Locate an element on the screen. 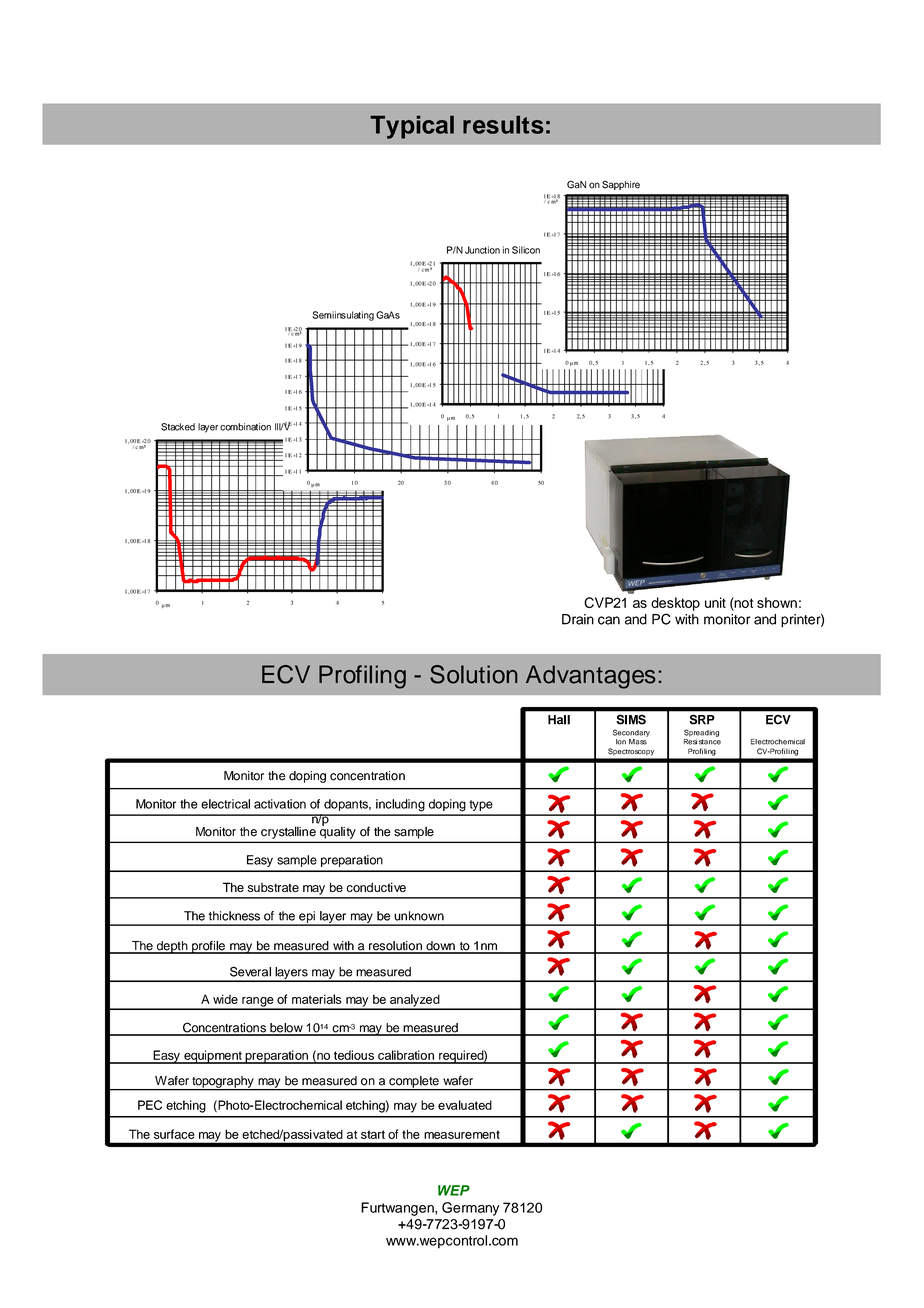 This screenshot has width=924, height=1308. Silicon is located at coordinates (526, 250).
